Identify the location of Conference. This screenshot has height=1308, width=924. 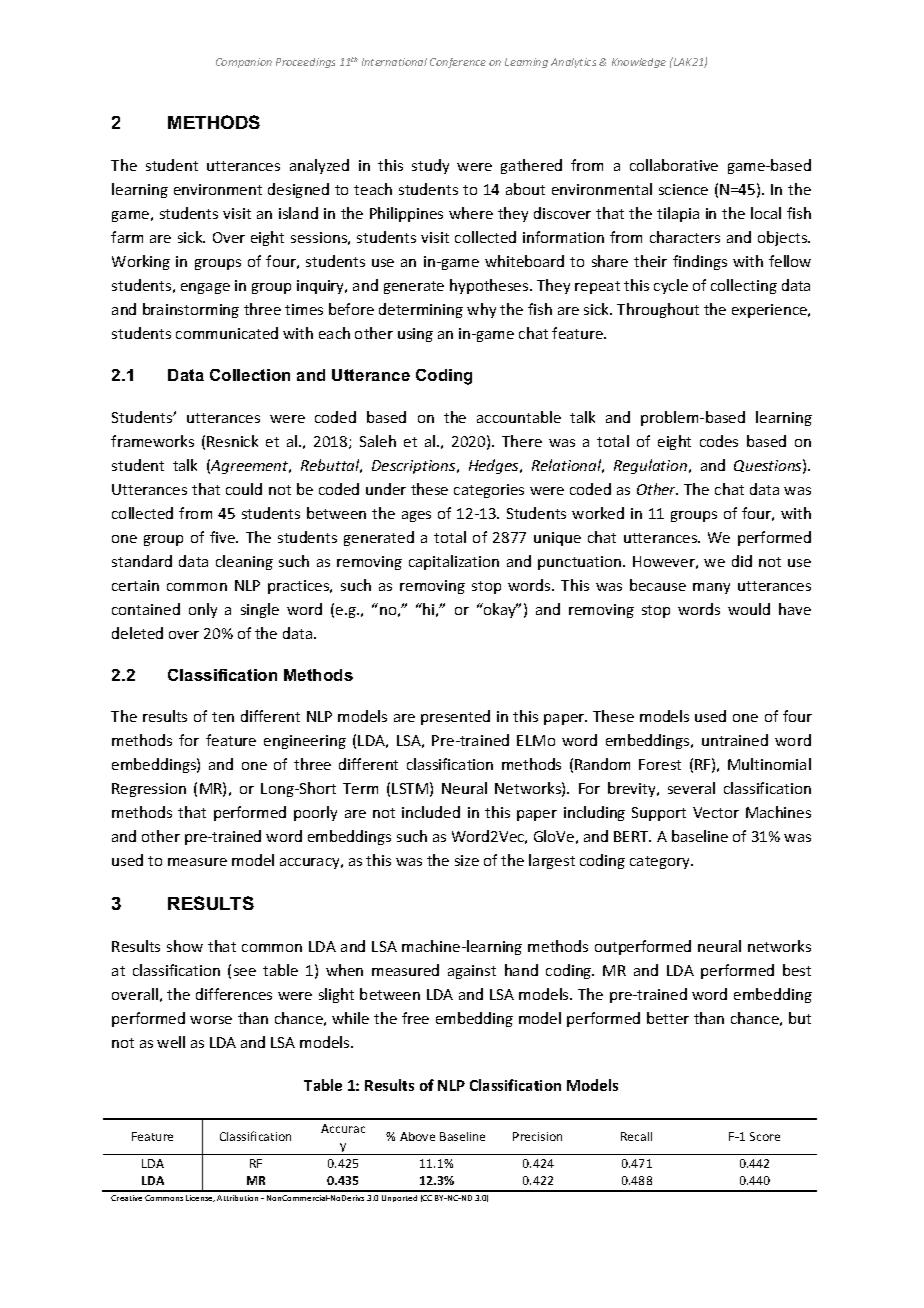
(458, 63).
